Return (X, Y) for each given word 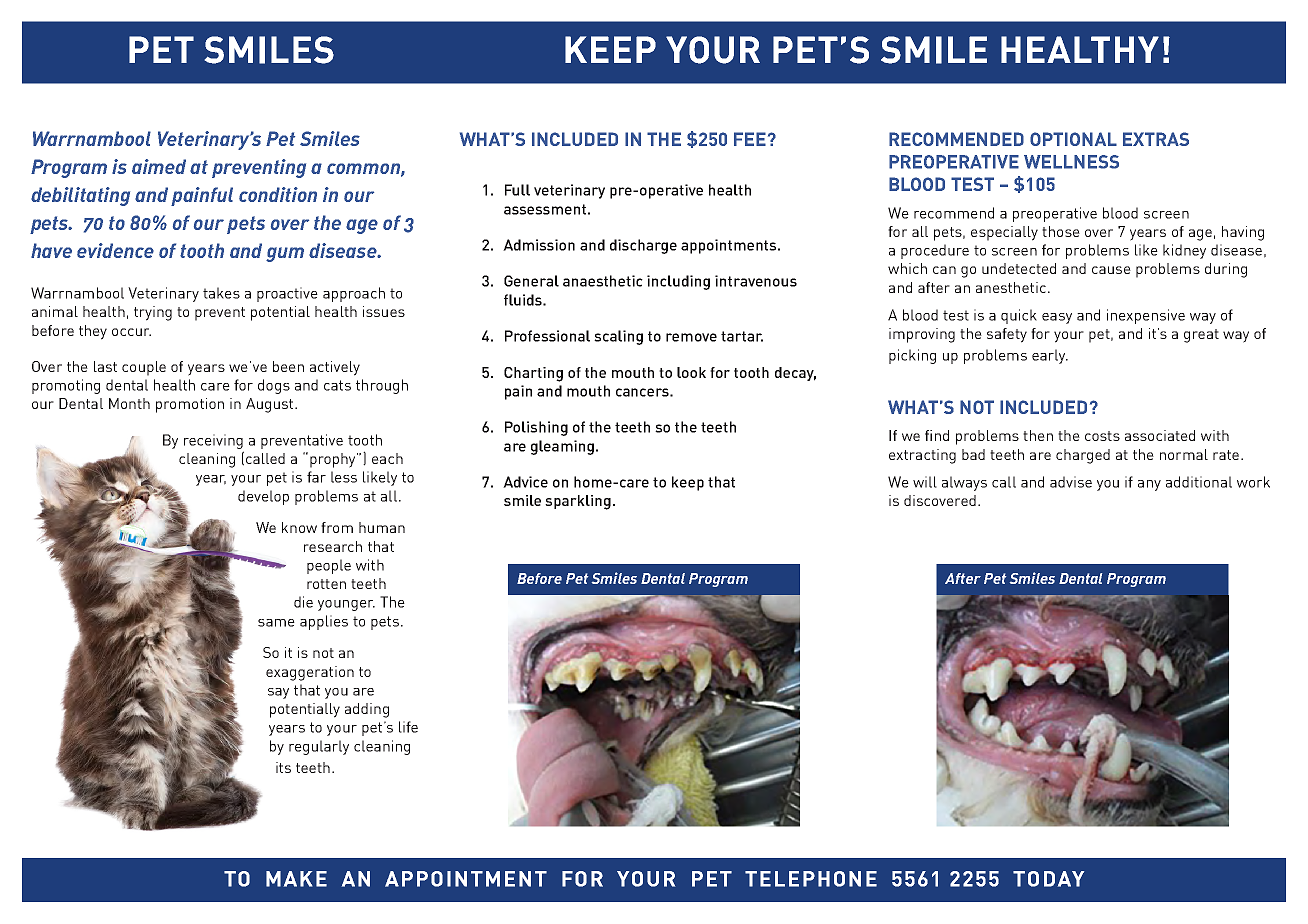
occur (131, 332)
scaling (618, 337)
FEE (750, 139)
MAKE (296, 879)
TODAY (1048, 879)
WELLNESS (1071, 162)
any (1149, 485)
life (408, 727)
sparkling (578, 502)
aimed (159, 166)
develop (263, 497)
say (278, 693)
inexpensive (1146, 316)
